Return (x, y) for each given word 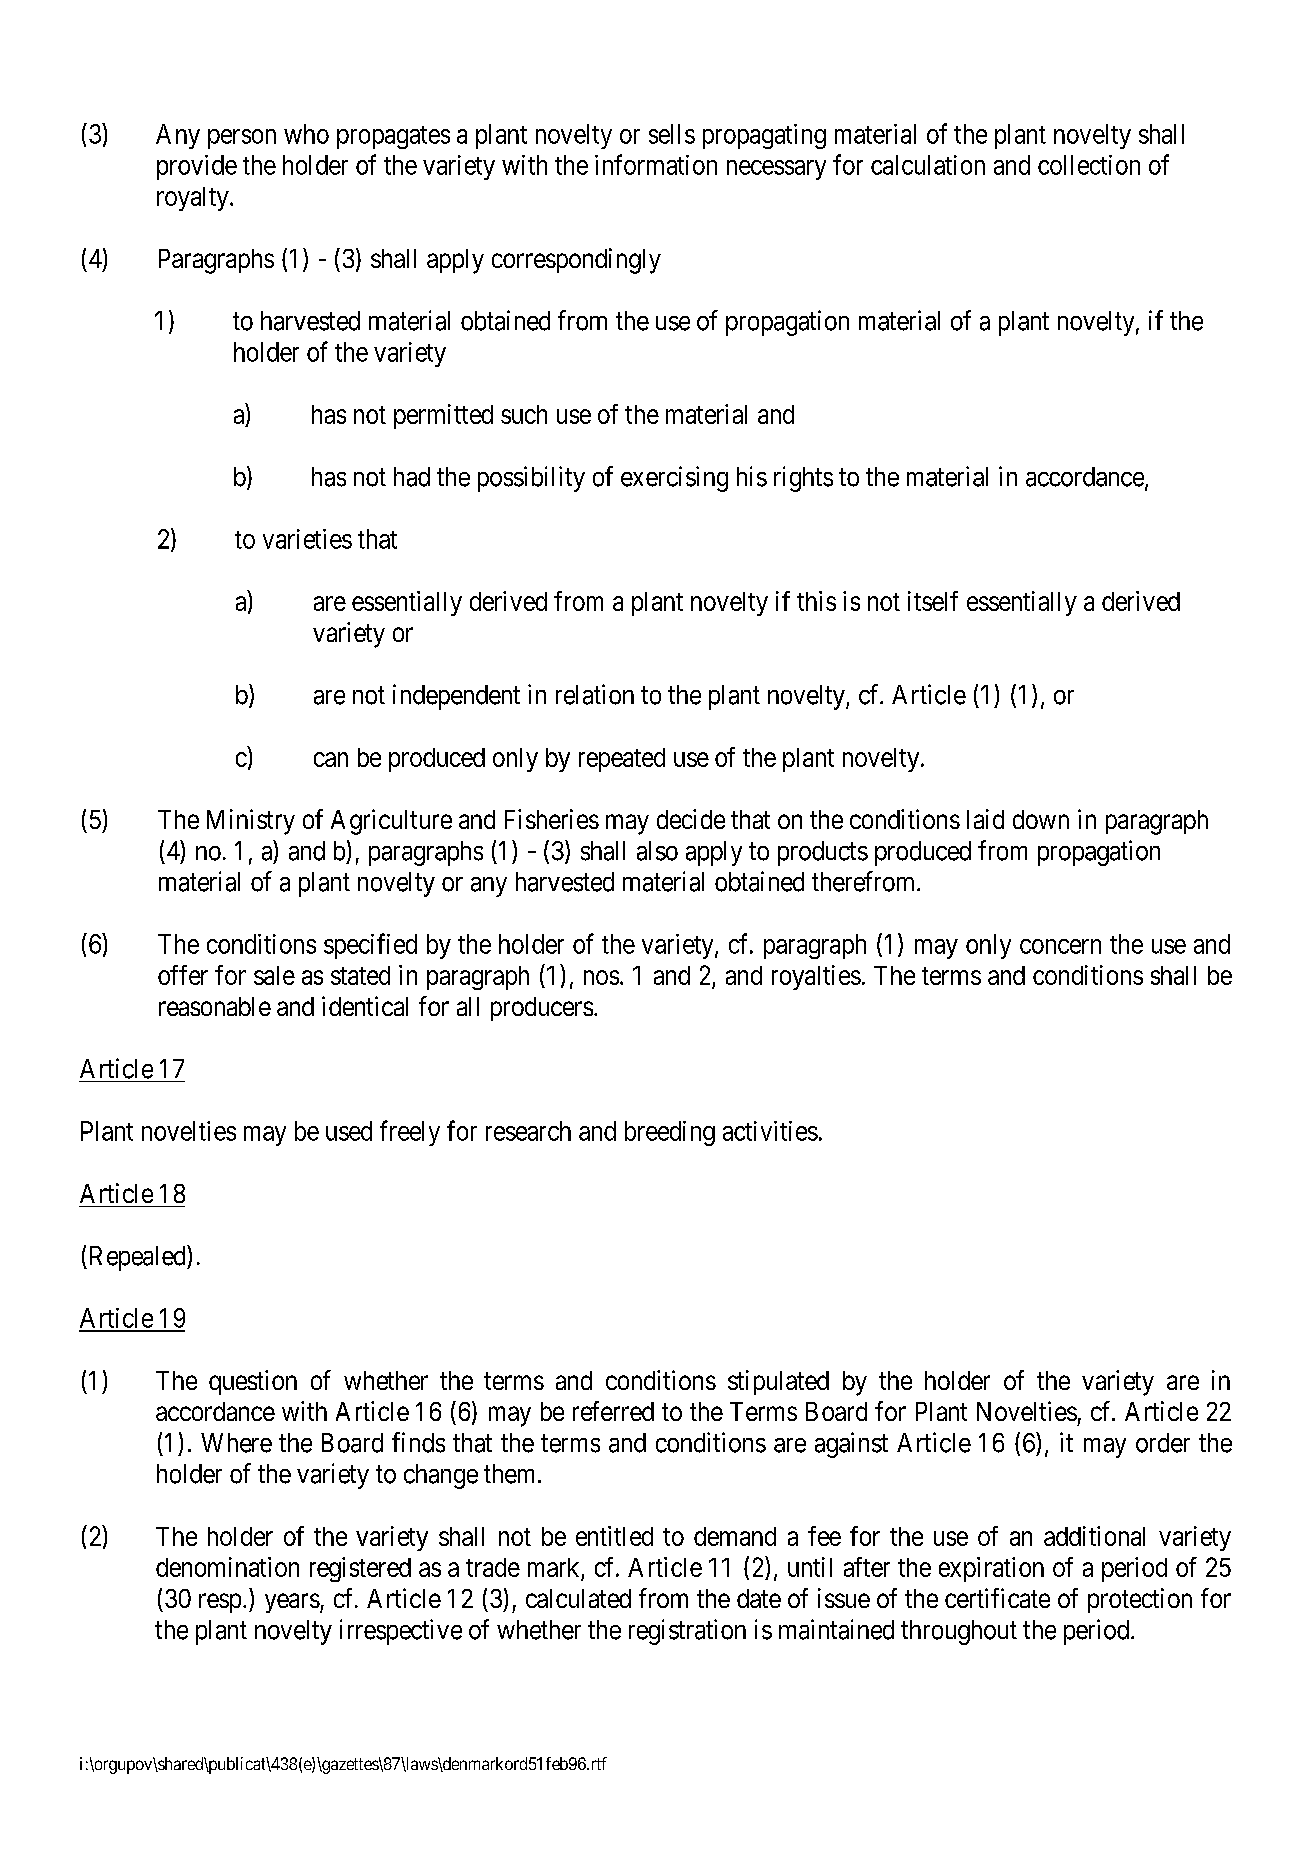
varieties (307, 539)
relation (595, 694)
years (292, 1603)
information (656, 164)
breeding (670, 1133)
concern (1060, 946)
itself (933, 601)
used (349, 1131)
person (242, 139)
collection (1089, 165)
